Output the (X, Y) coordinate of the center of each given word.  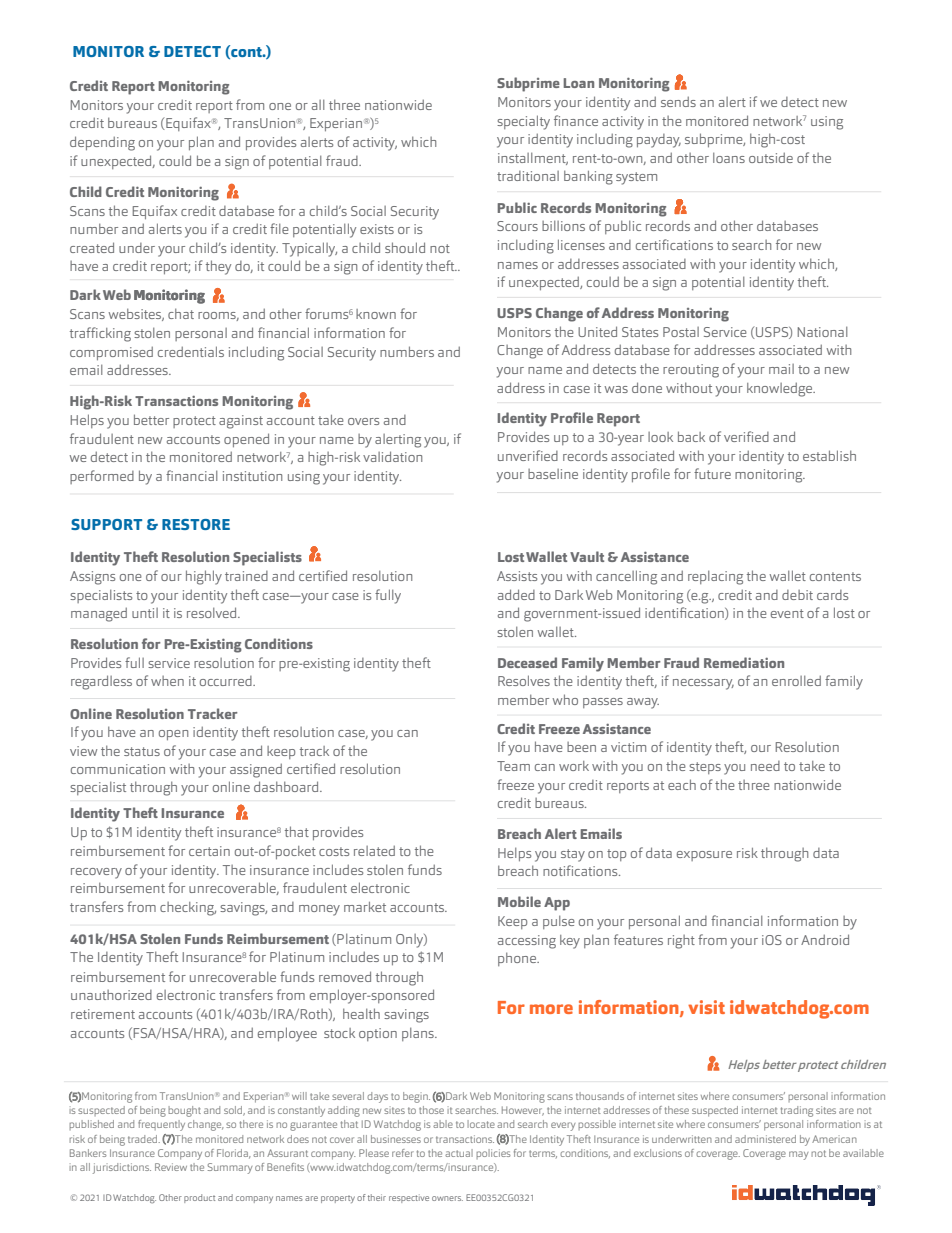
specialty (523, 122)
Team (513, 766)
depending (102, 143)
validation (392, 456)
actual (459, 1153)
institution (252, 476)
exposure (704, 856)
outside (771, 157)
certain (209, 851)
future (712, 473)
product (199, 1198)
